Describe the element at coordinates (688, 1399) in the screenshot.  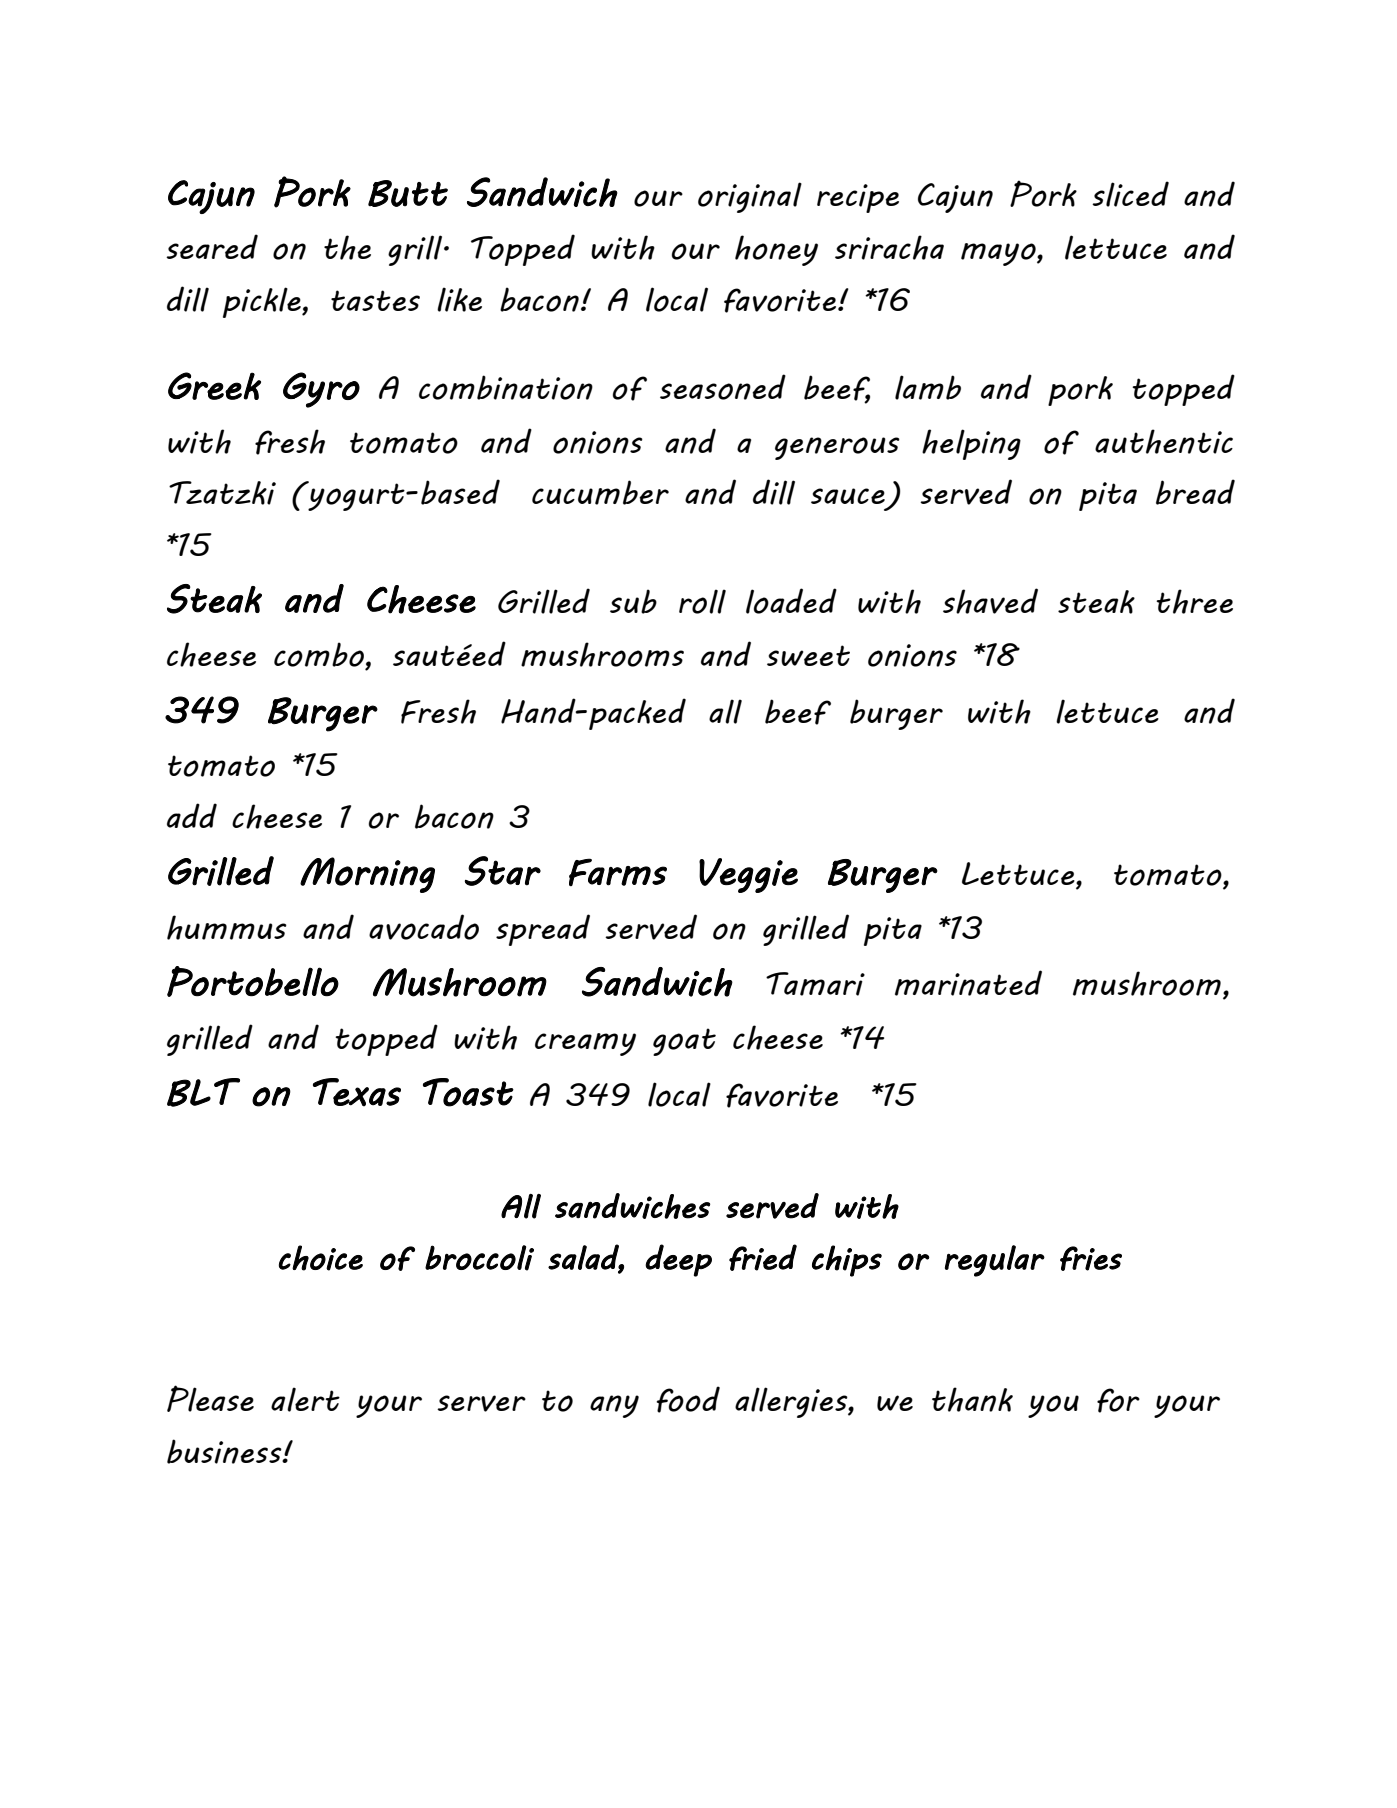
I see `food` at that location.
